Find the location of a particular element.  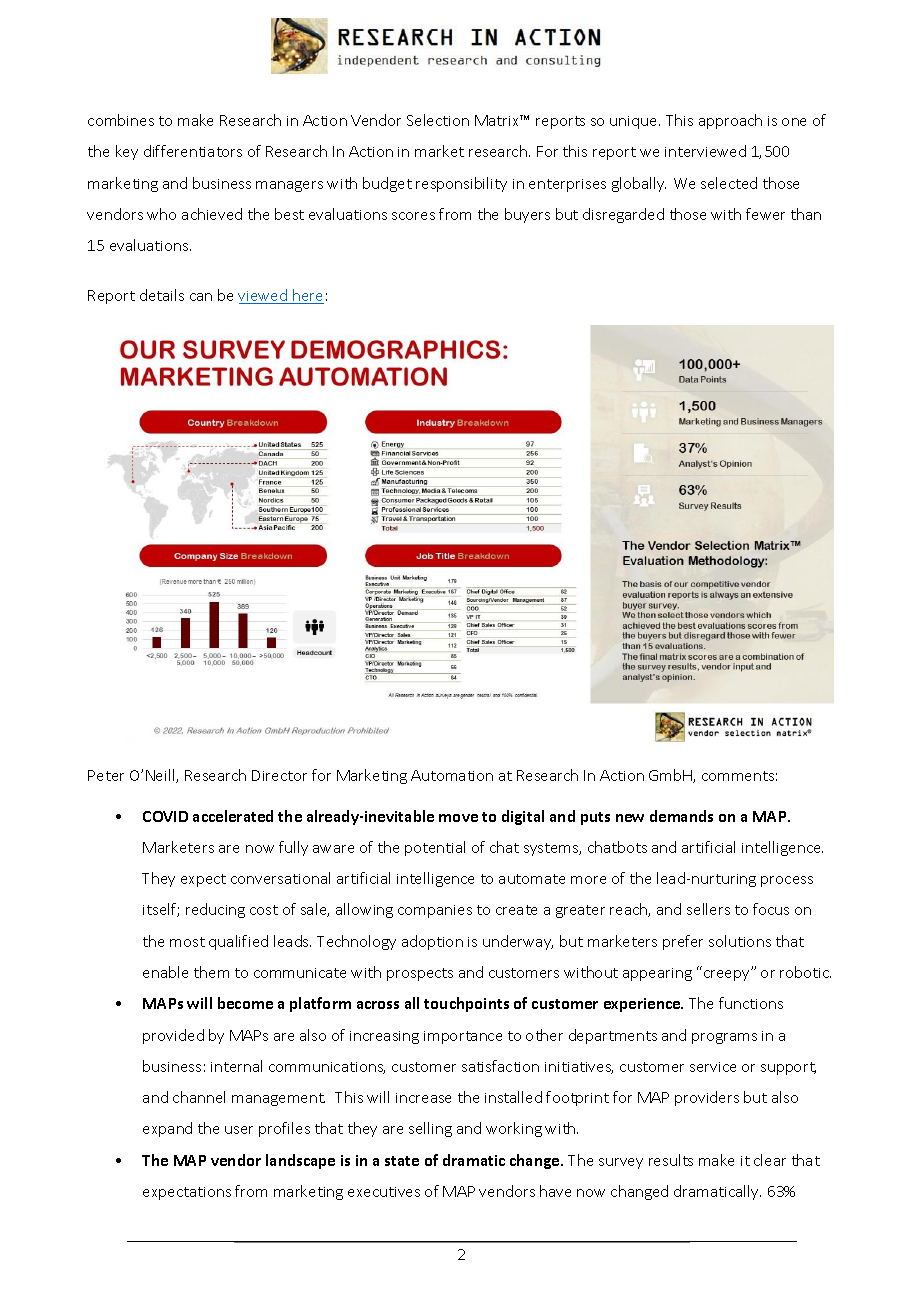

selected is located at coordinates (729, 183).
